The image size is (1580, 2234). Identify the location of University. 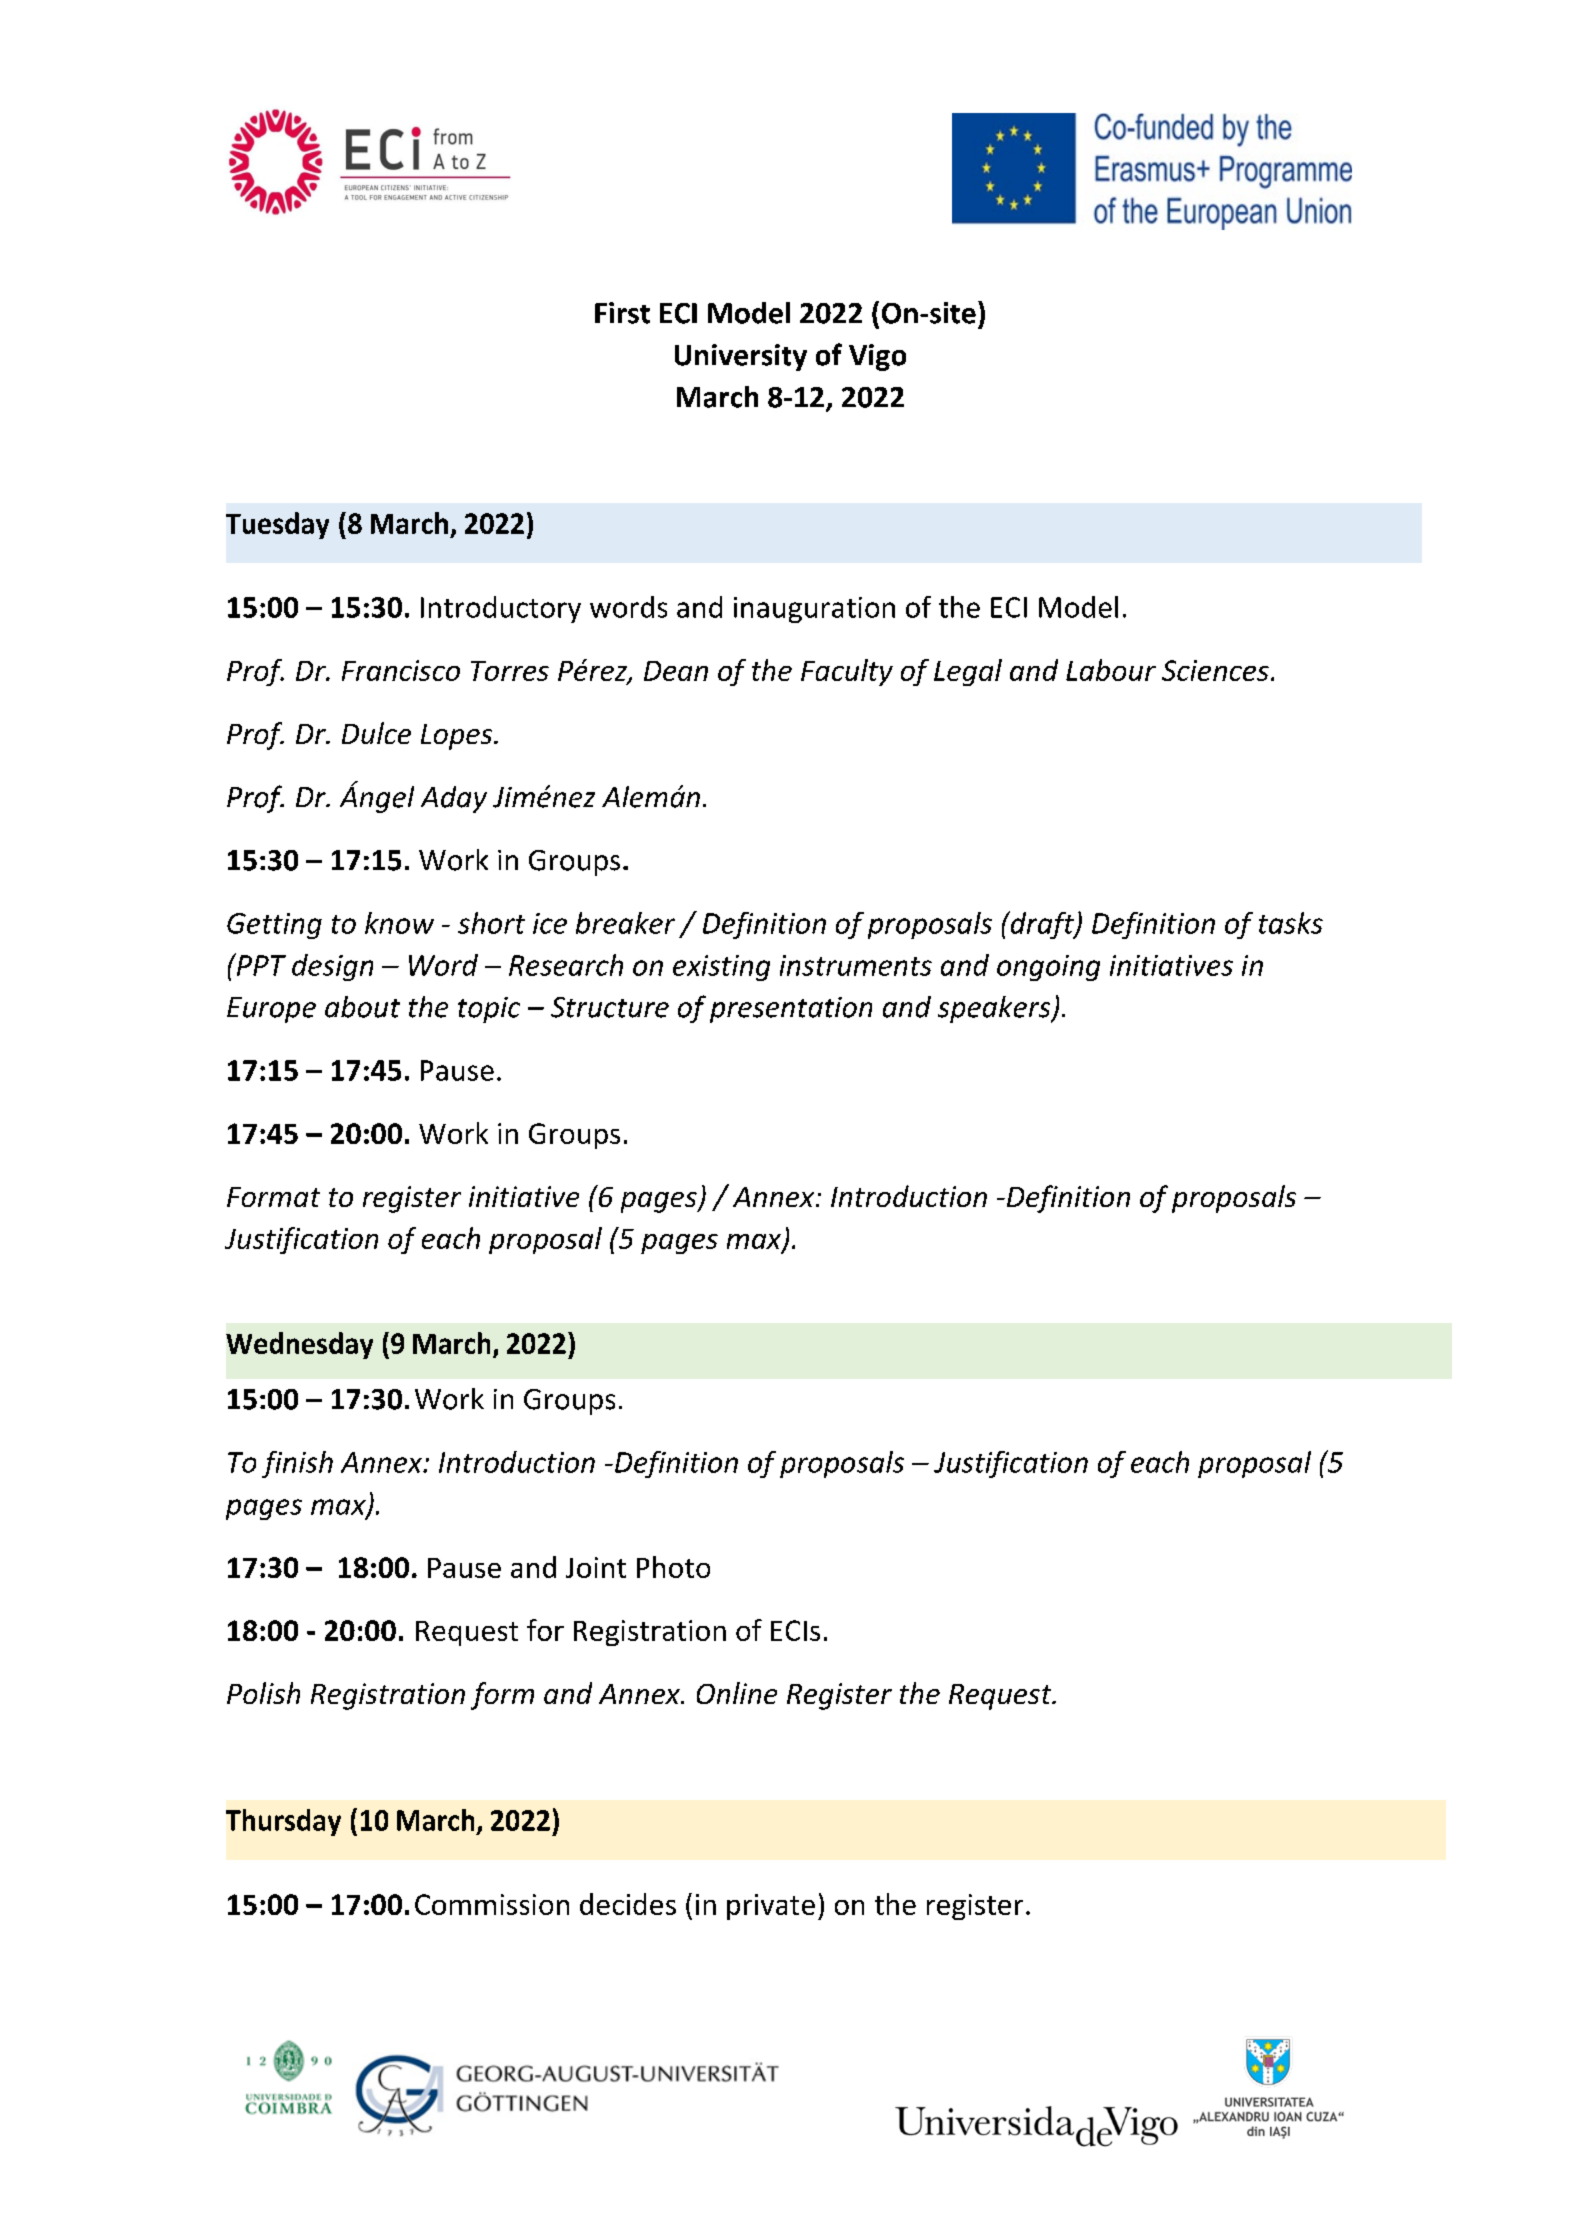
(741, 357).
